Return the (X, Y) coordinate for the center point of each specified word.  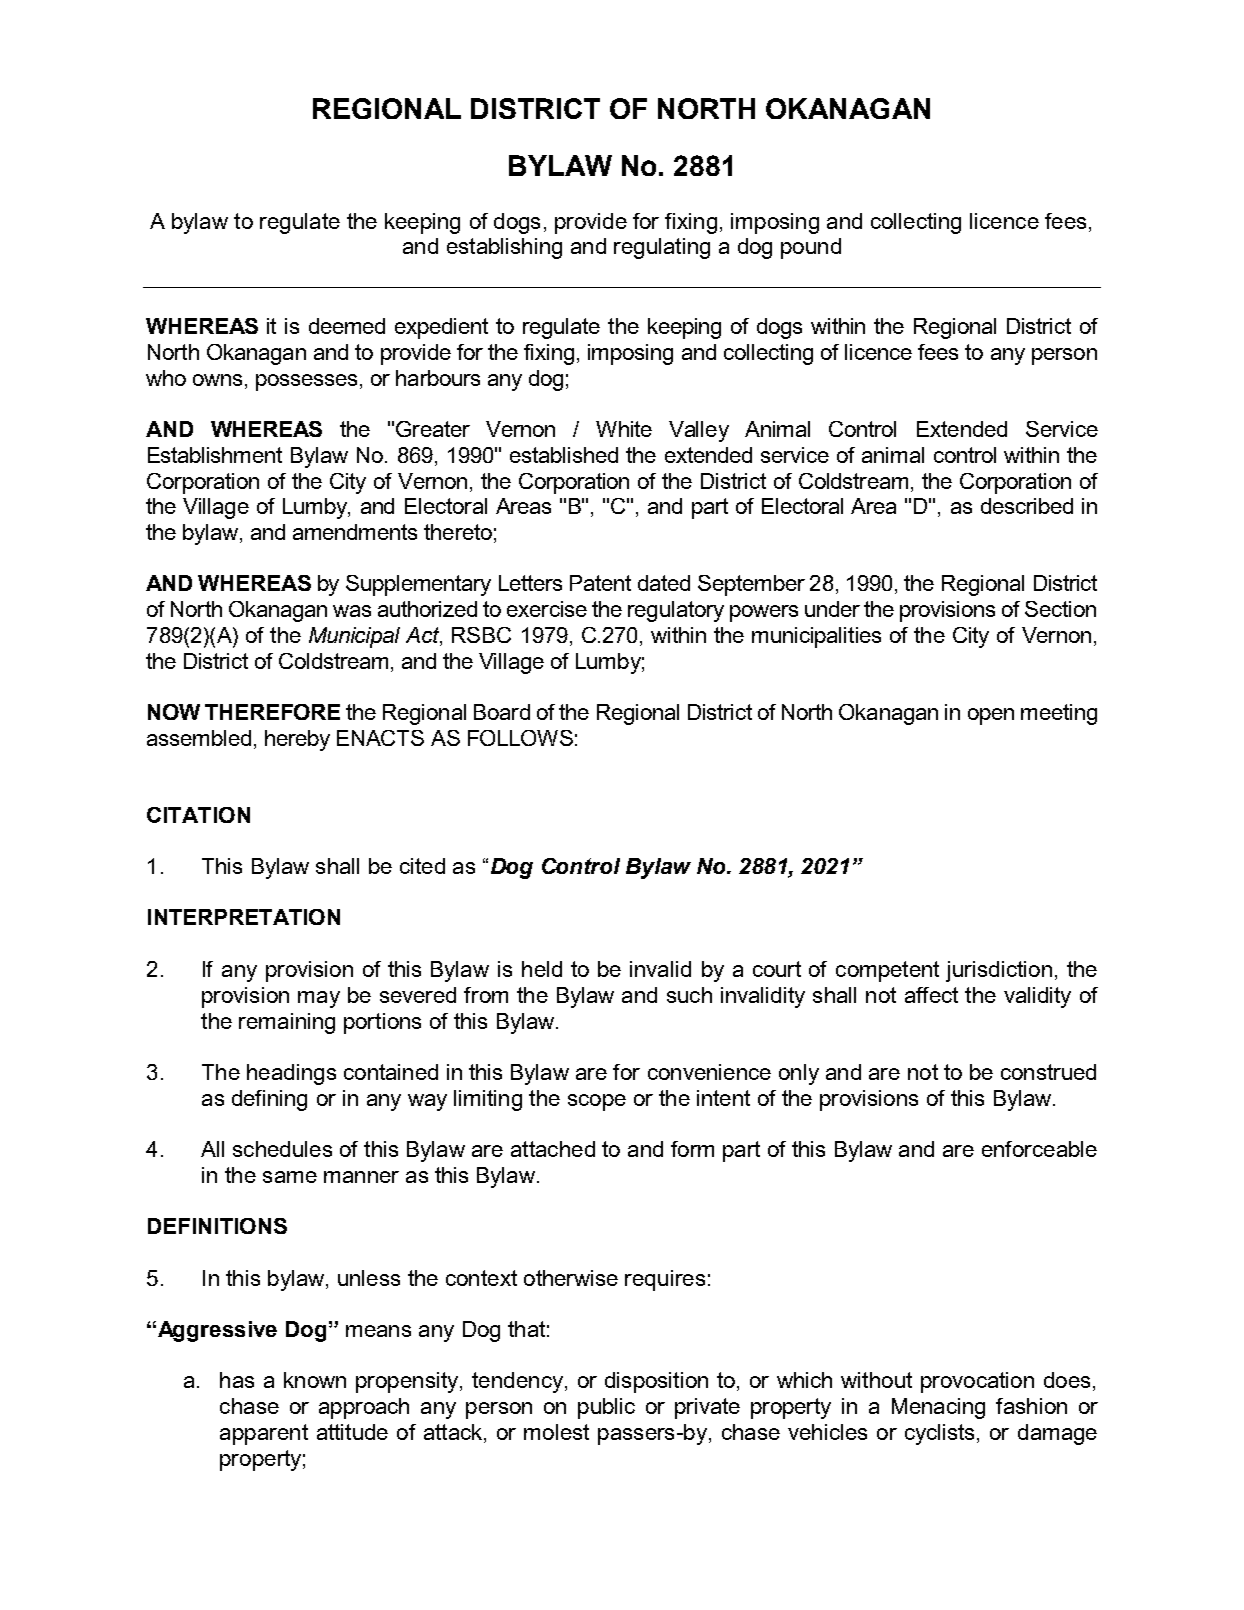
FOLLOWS (520, 738)
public (606, 1408)
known (315, 1380)
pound (811, 248)
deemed (347, 326)
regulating (662, 248)
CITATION (198, 815)
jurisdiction (999, 971)
